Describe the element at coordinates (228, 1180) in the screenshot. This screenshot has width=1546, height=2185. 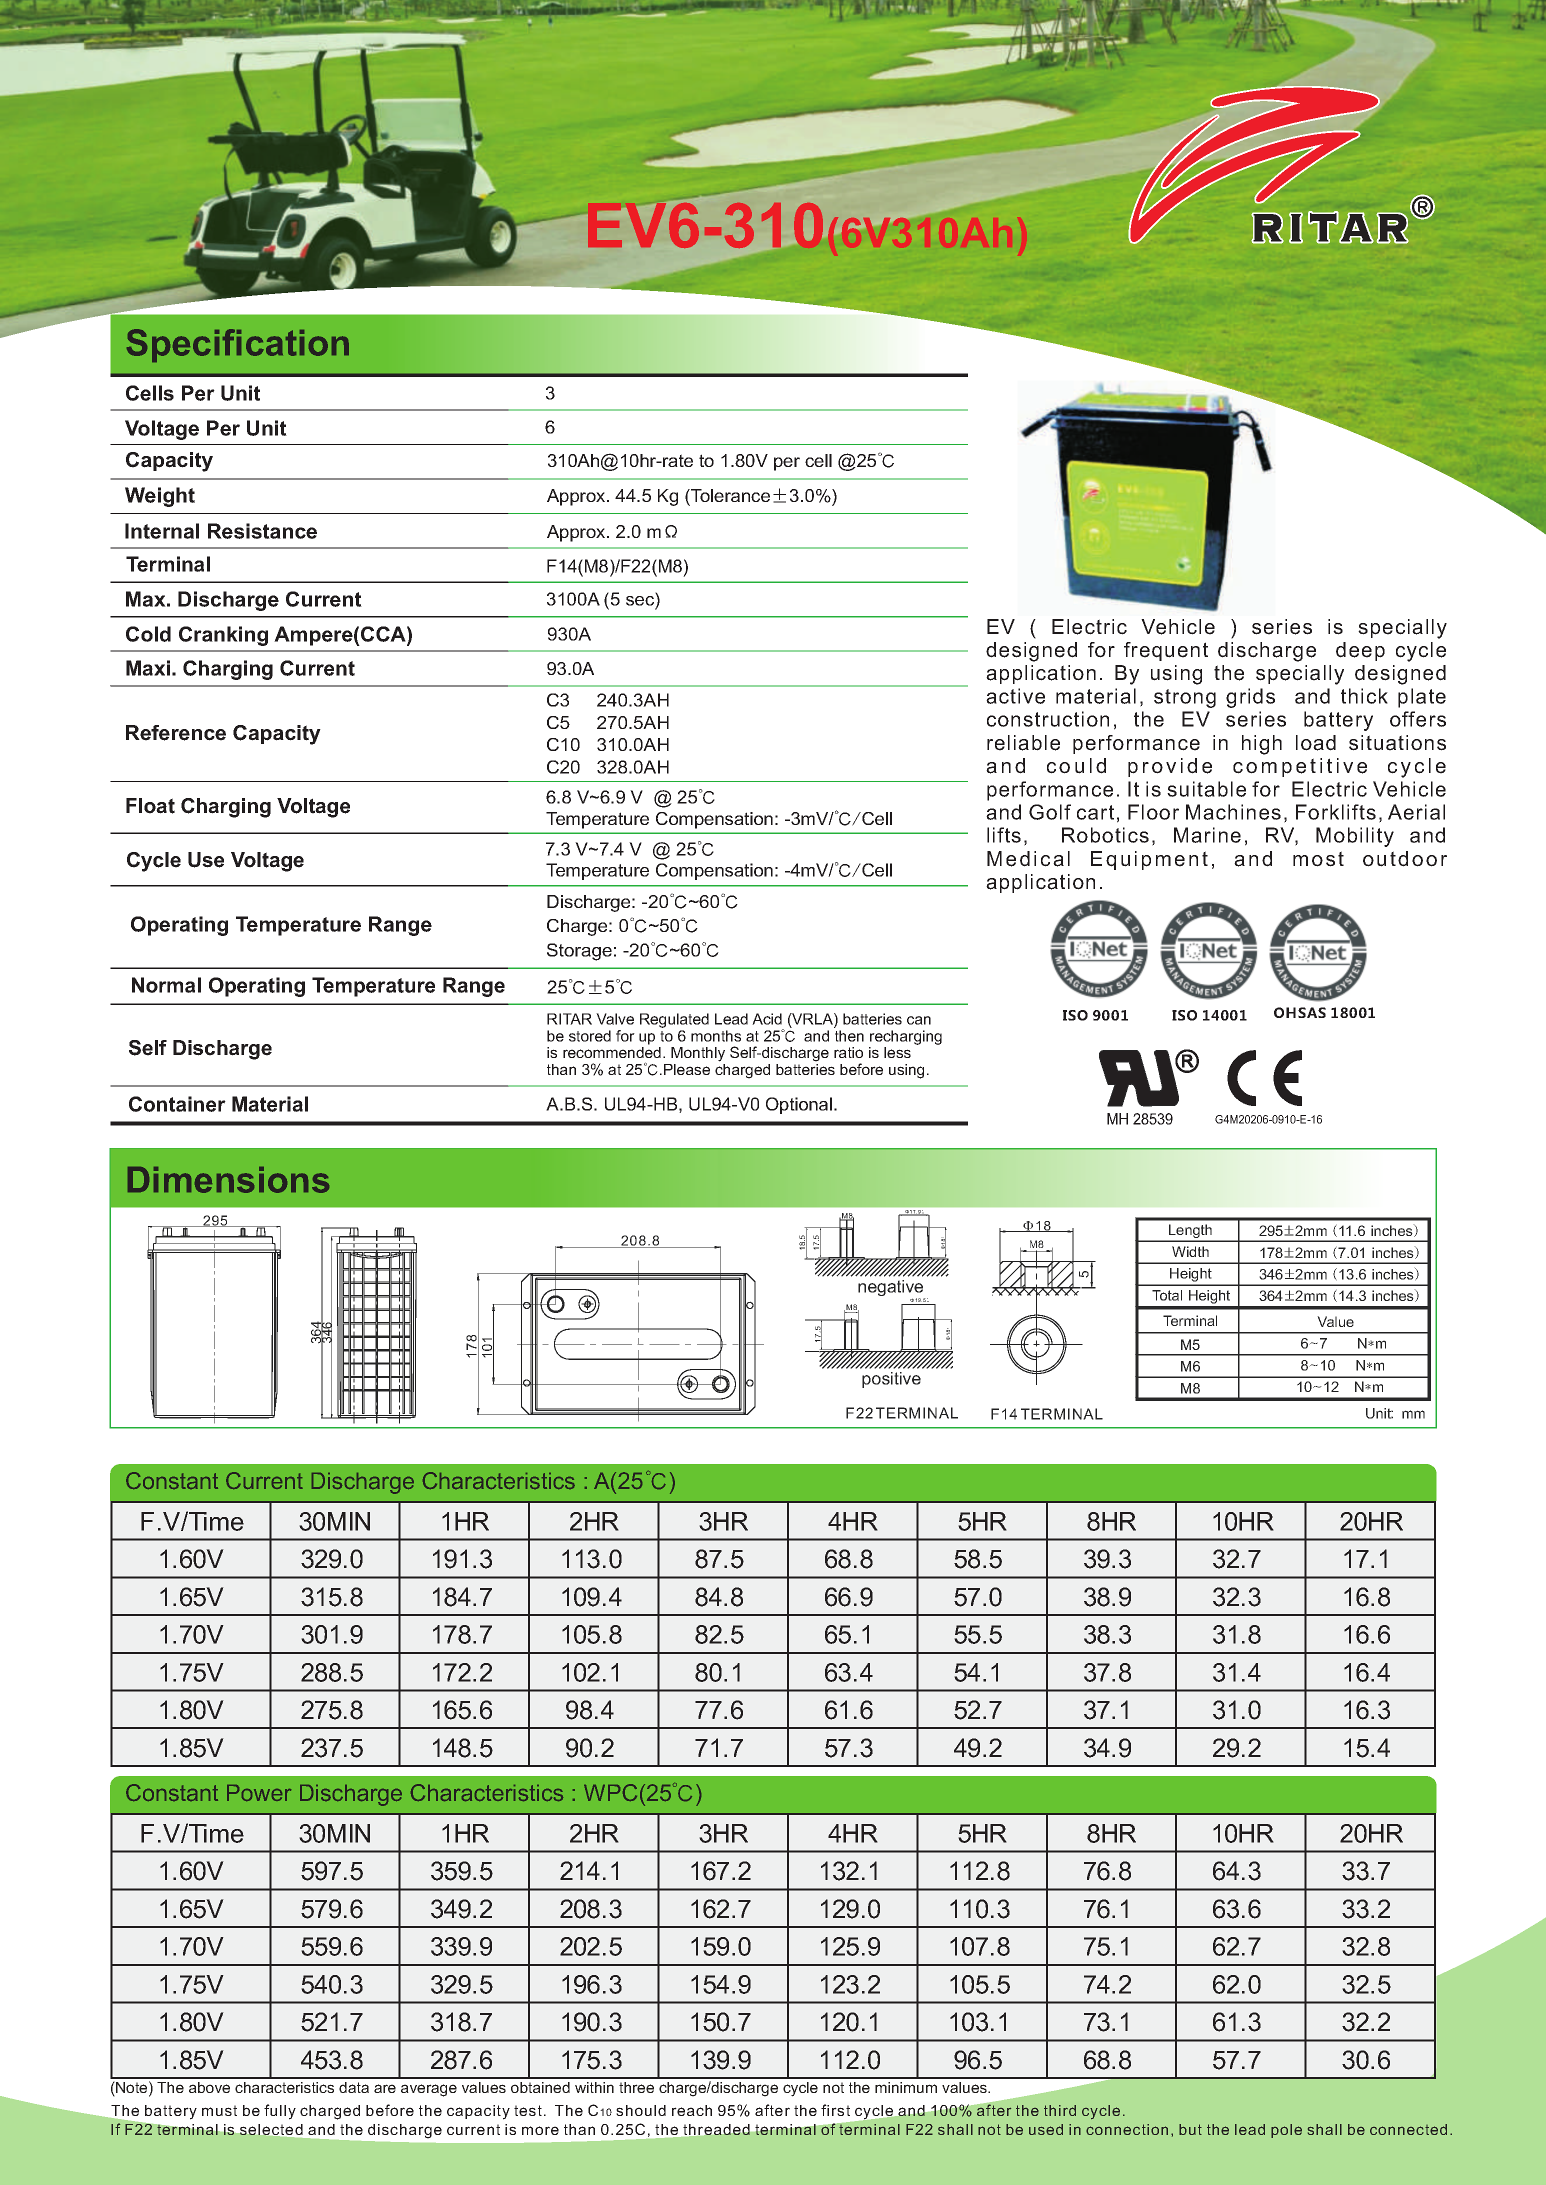
I see `Dimensions` at that location.
